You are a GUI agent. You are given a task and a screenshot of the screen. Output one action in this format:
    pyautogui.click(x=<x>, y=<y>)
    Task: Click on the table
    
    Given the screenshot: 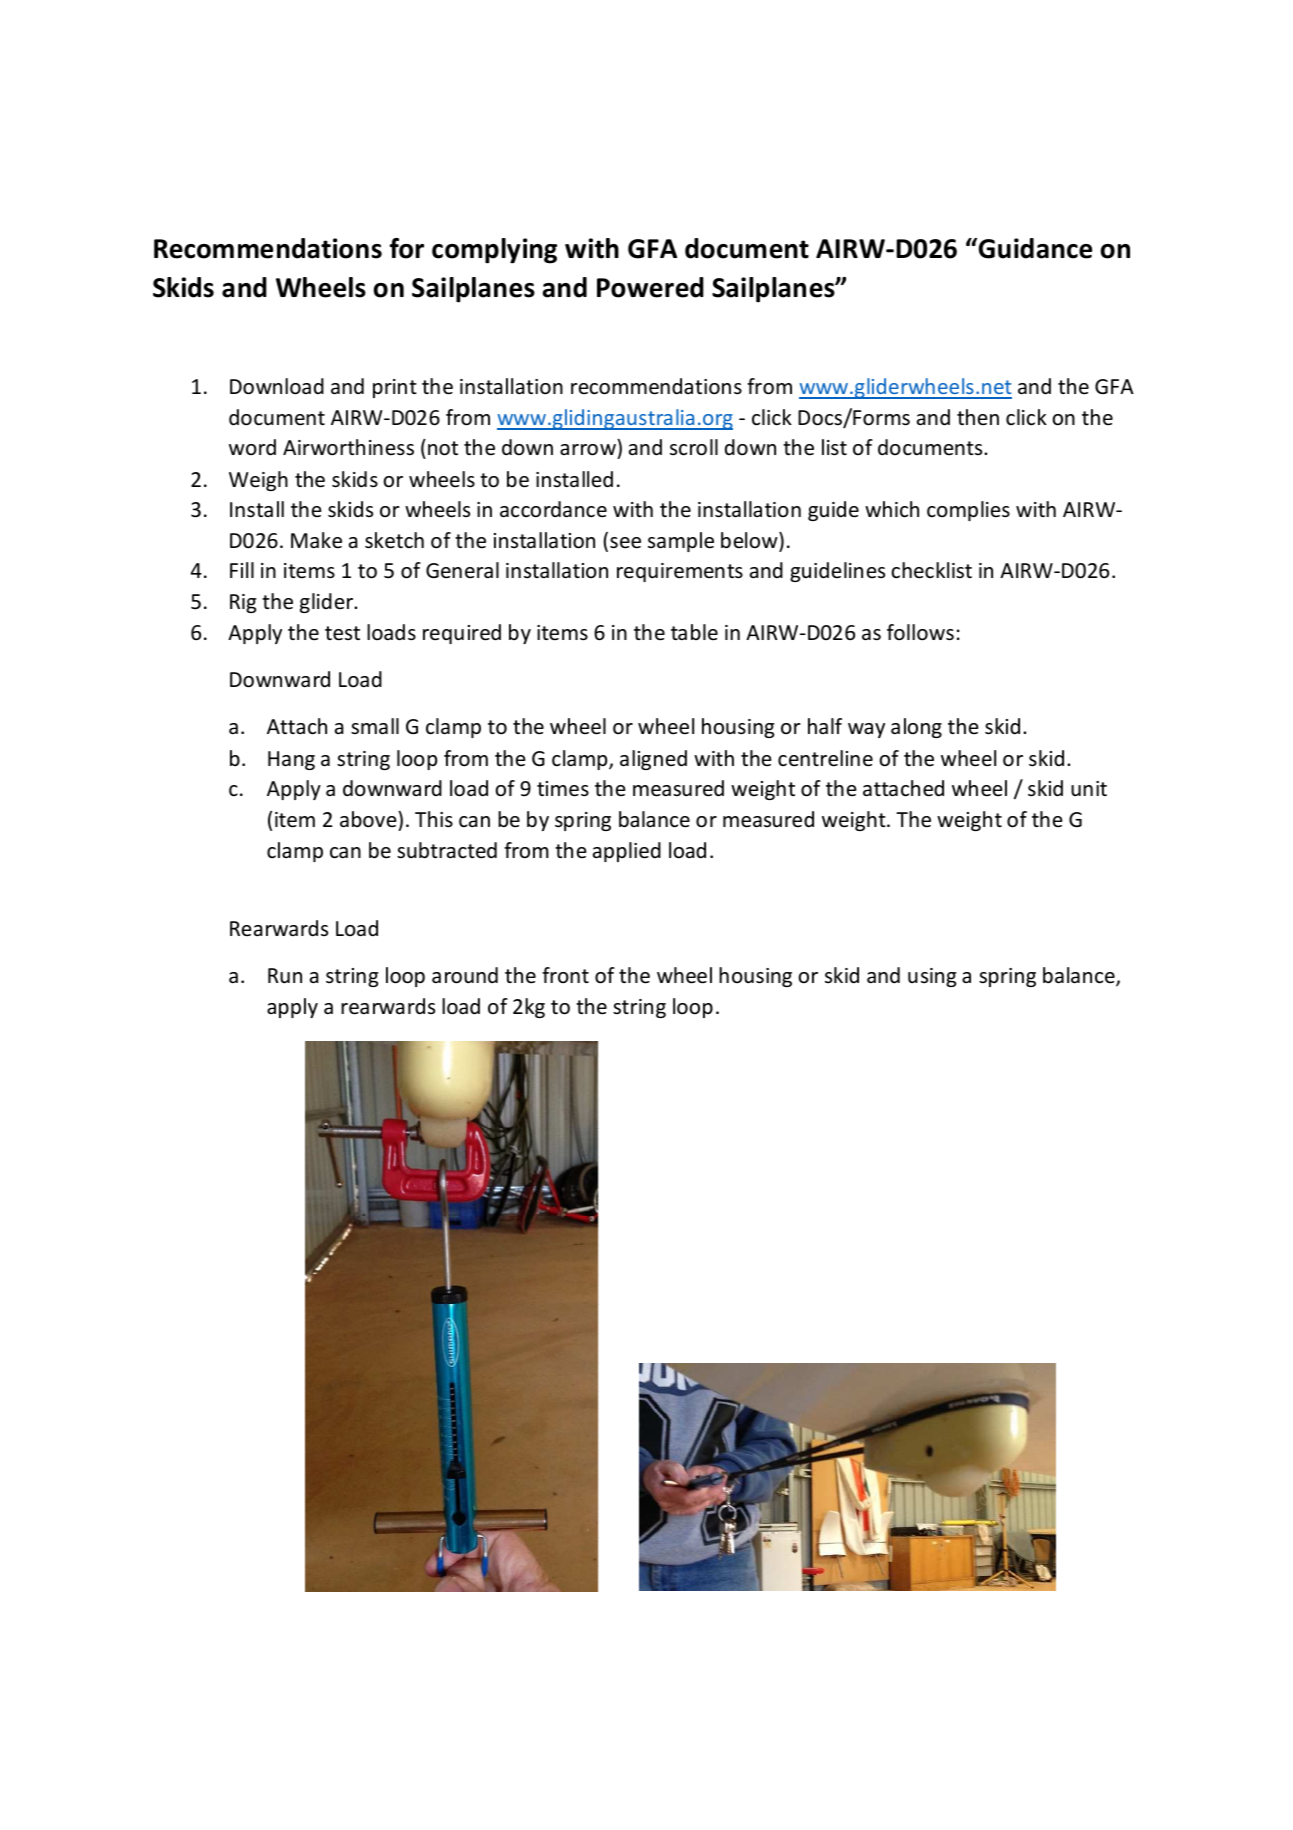 What is the action you would take?
    pyautogui.click(x=694, y=632)
